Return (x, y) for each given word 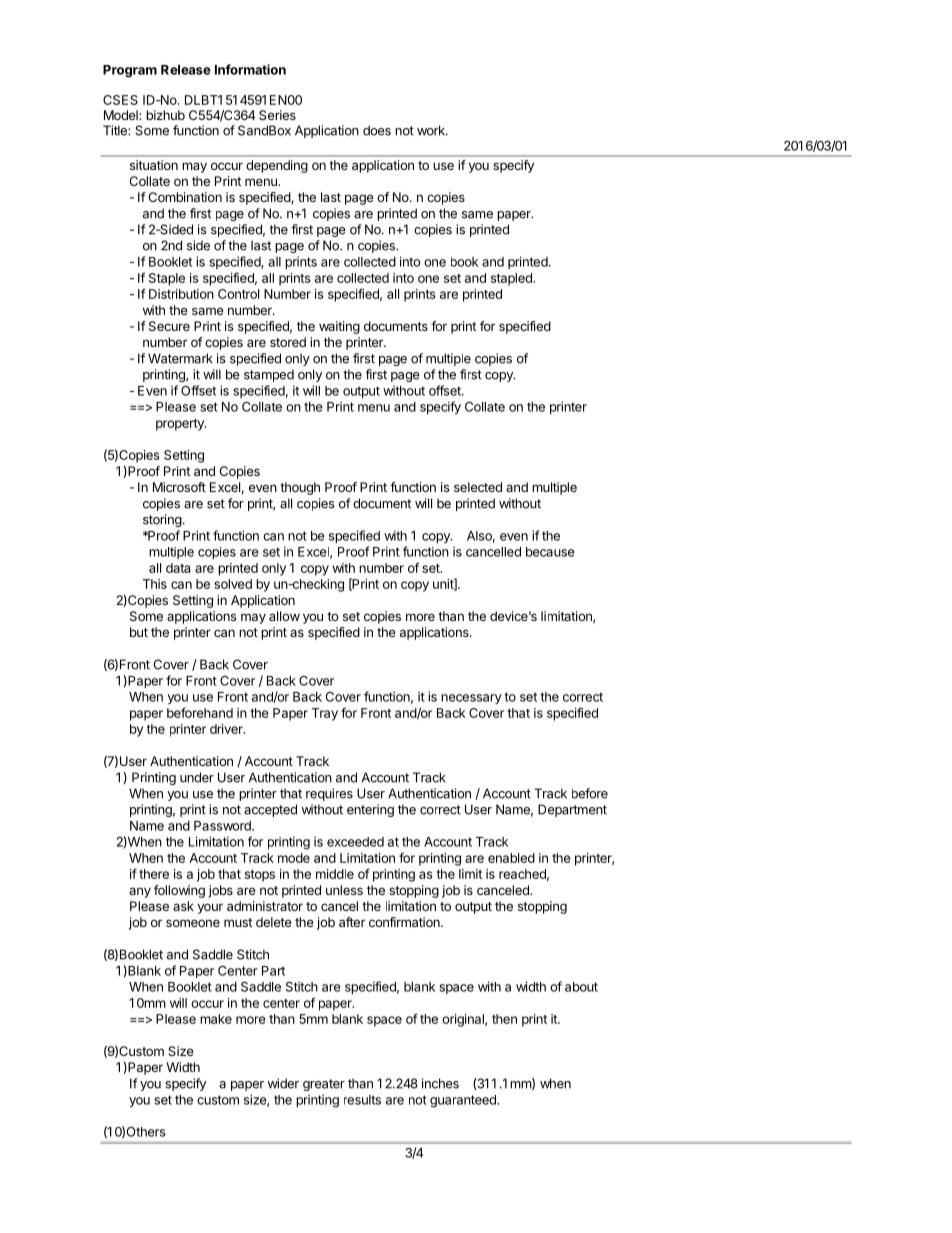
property (181, 425)
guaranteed (464, 1101)
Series (277, 115)
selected (478, 487)
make (216, 1019)
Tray (325, 714)
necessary (471, 699)
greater (324, 1085)
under (197, 777)
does (377, 130)
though (300, 488)
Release (186, 70)
